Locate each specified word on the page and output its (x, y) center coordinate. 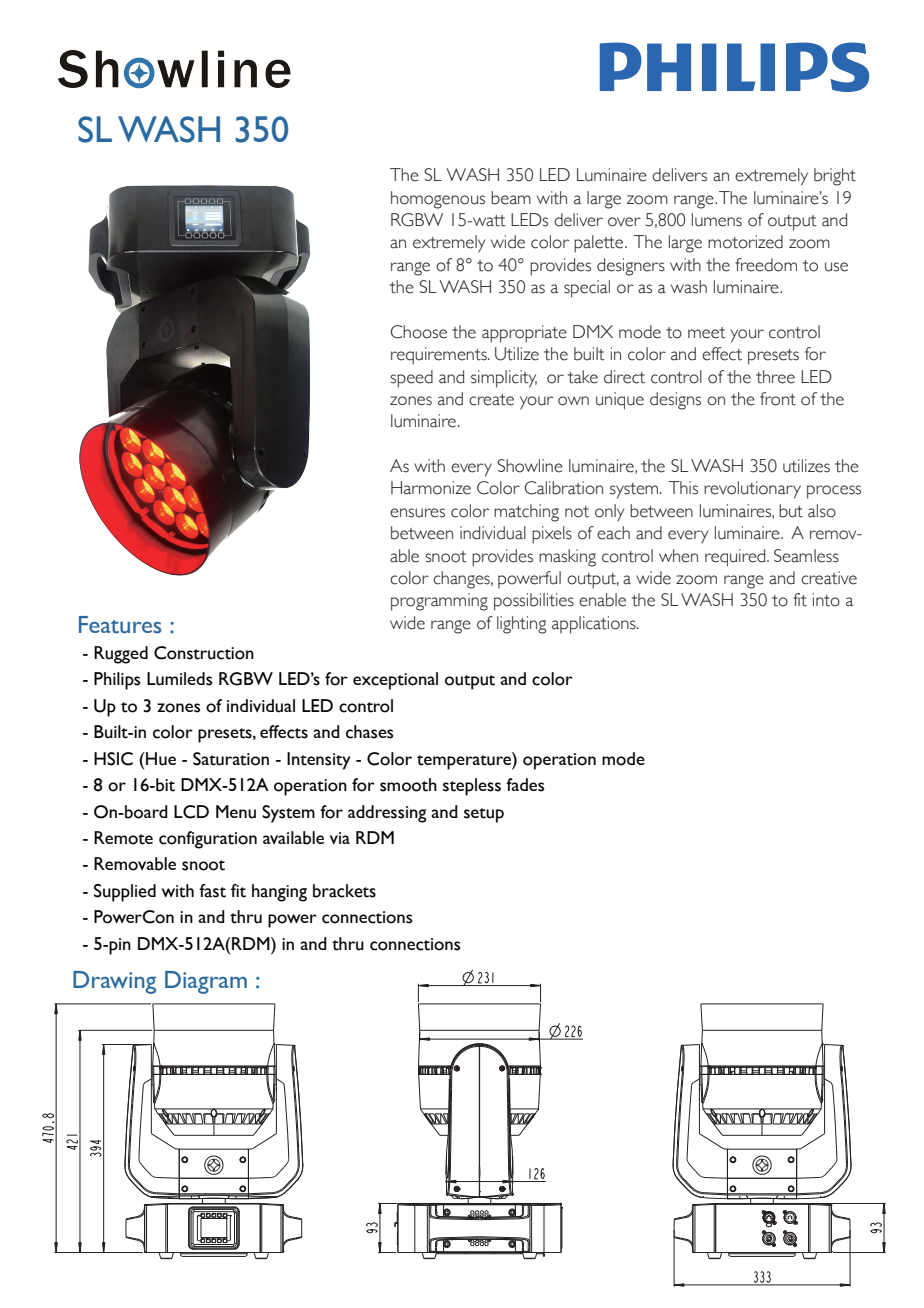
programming (439, 602)
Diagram (206, 982)
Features (120, 625)
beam (511, 198)
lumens (717, 220)
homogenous (438, 200)
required (736, 558)
